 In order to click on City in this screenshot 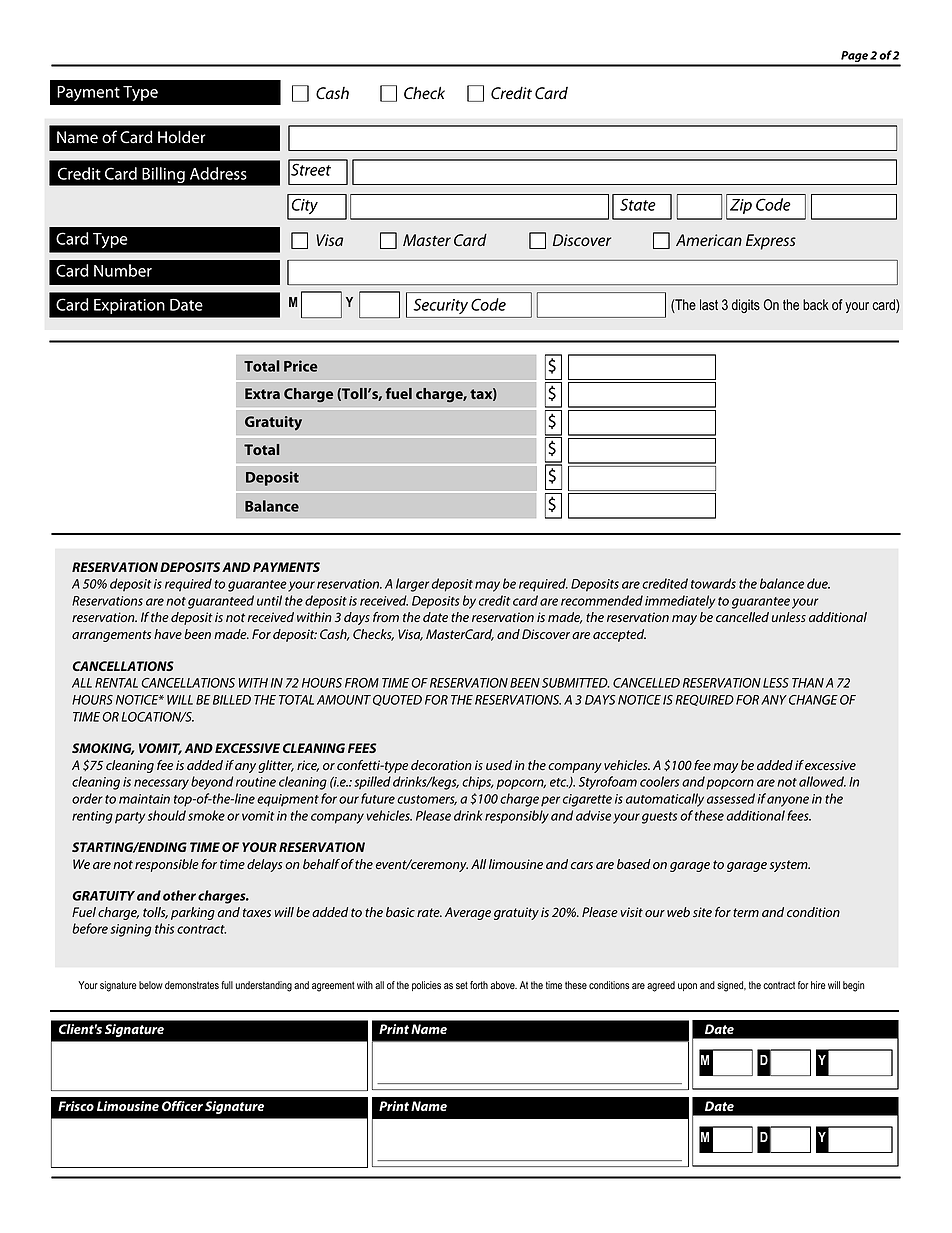, I will do `click(305, 206)`.
